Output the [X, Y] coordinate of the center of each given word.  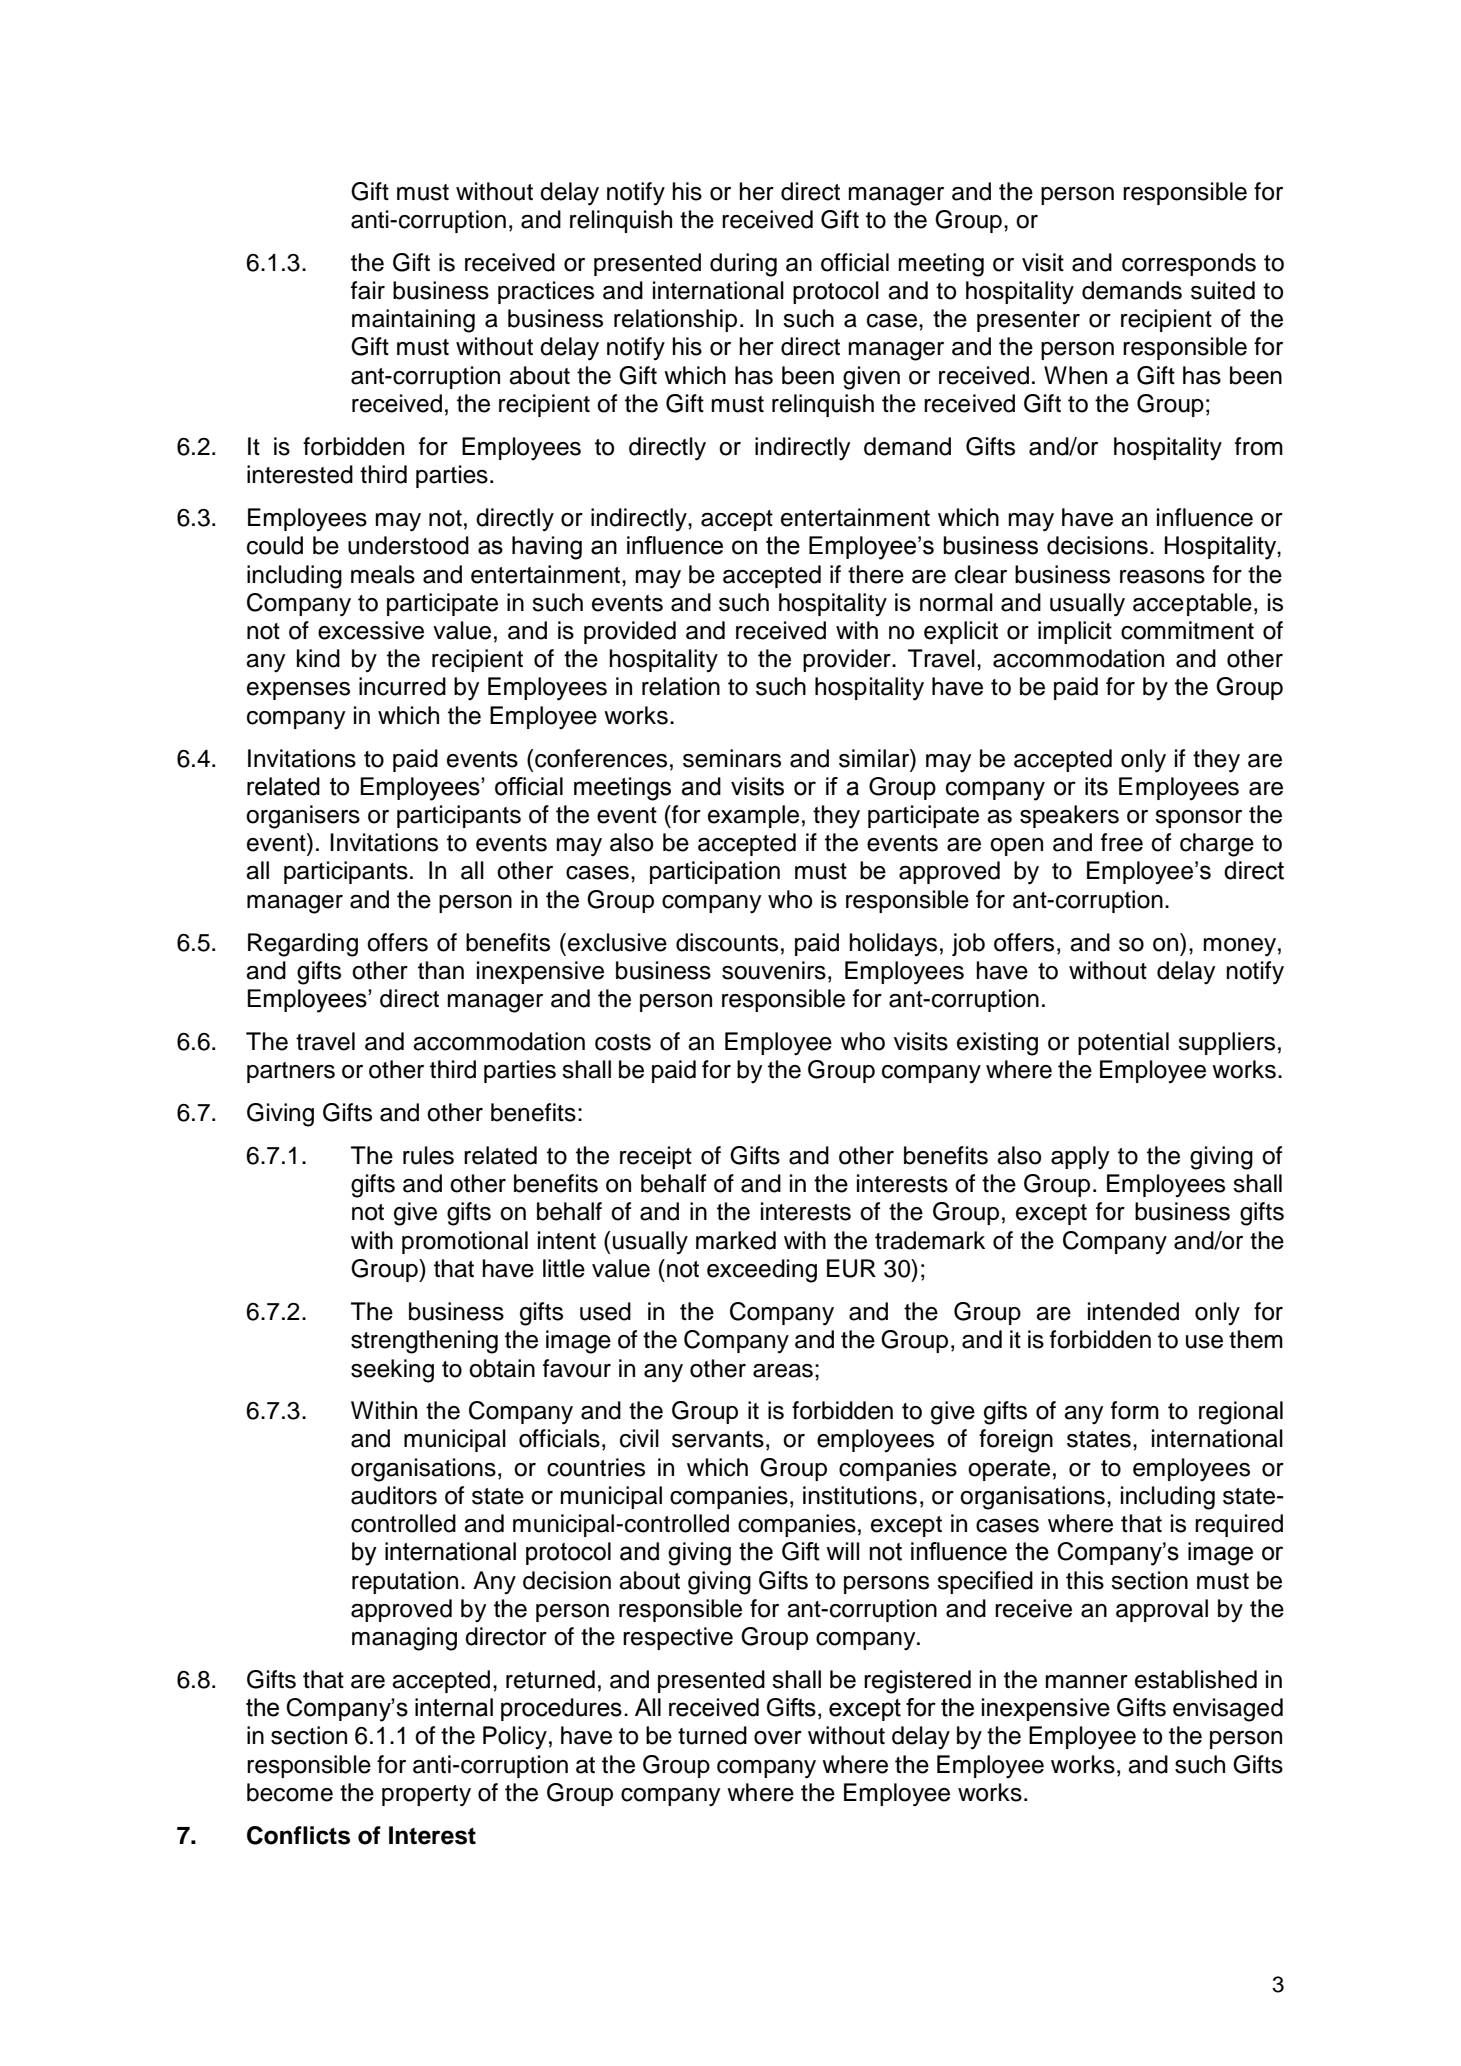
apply [1080, 1158]
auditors [394, 1495]
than [441, 970]
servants [718, 1439]
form [1135, 1410]
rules [428, 1155]
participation [715, 872]
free [1122, 842]
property [426, 1796]
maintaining [413, 321]
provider [848, 660]
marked [736, 1240]
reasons [1162, 577]
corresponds [1189, 264]
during [743, 265]
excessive [371, 630]
